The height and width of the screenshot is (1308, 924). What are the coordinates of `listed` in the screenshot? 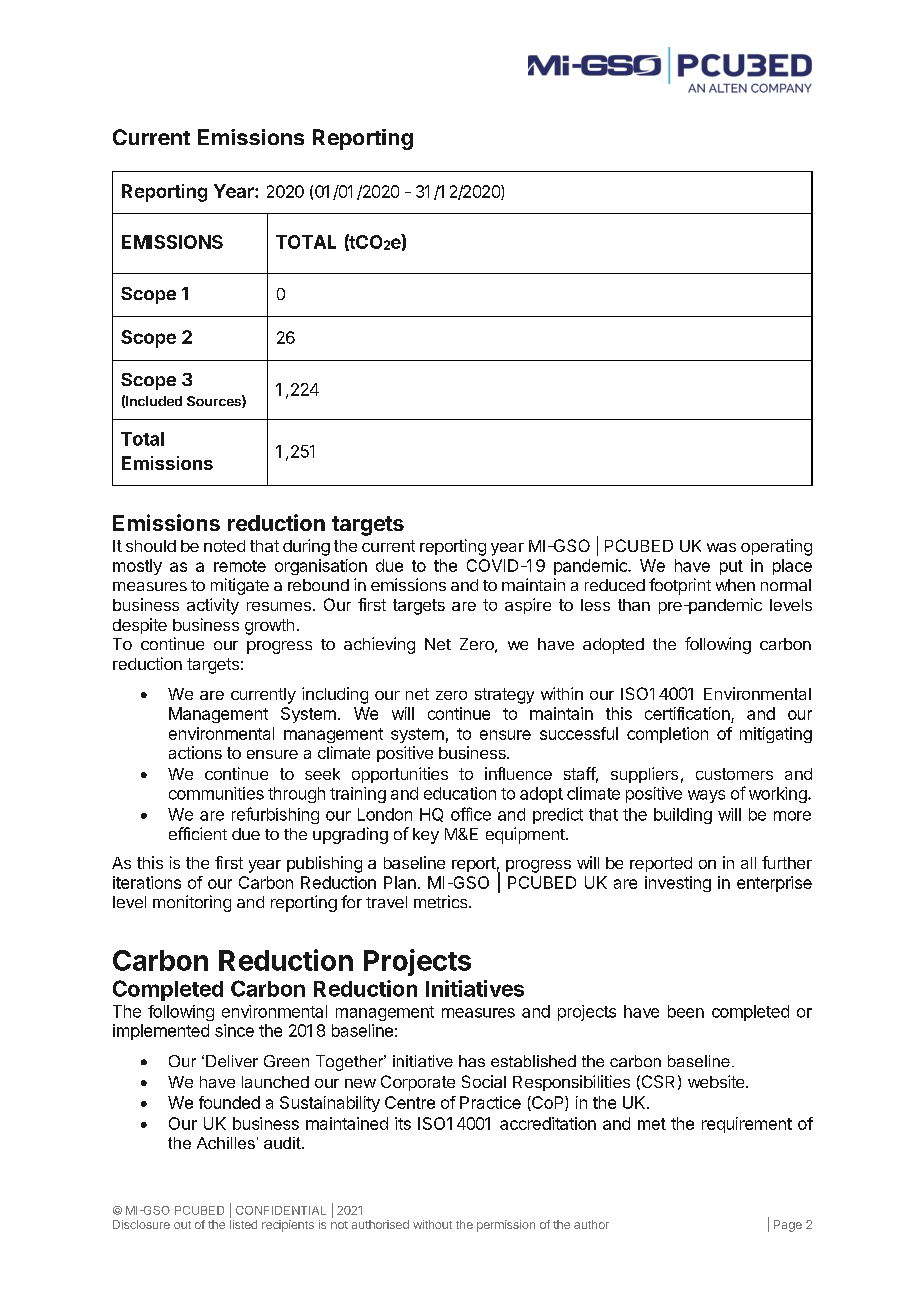 It's located at (243, 1224).
